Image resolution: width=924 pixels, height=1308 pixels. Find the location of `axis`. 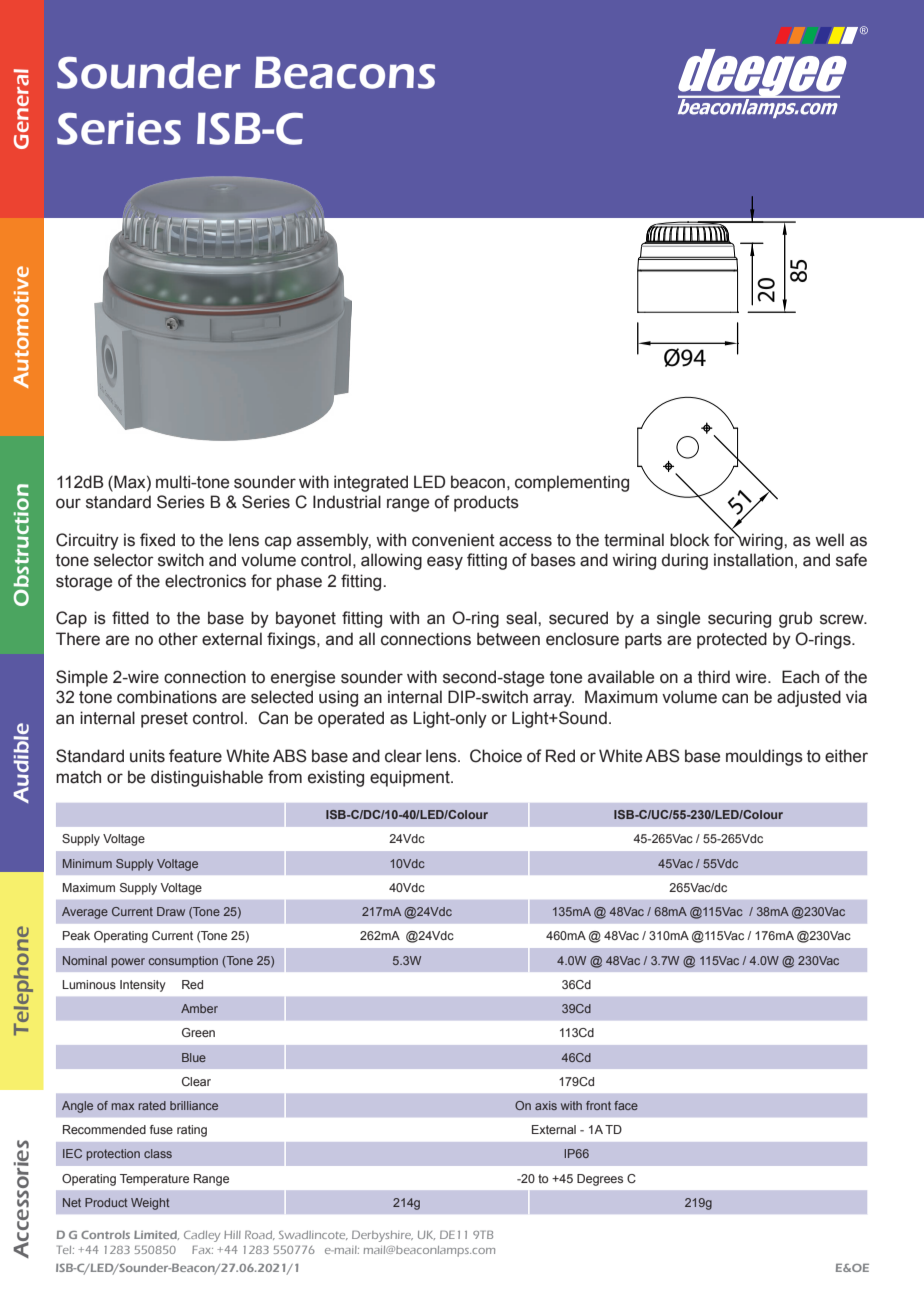

axis is located at coordinates (546, 1105).
